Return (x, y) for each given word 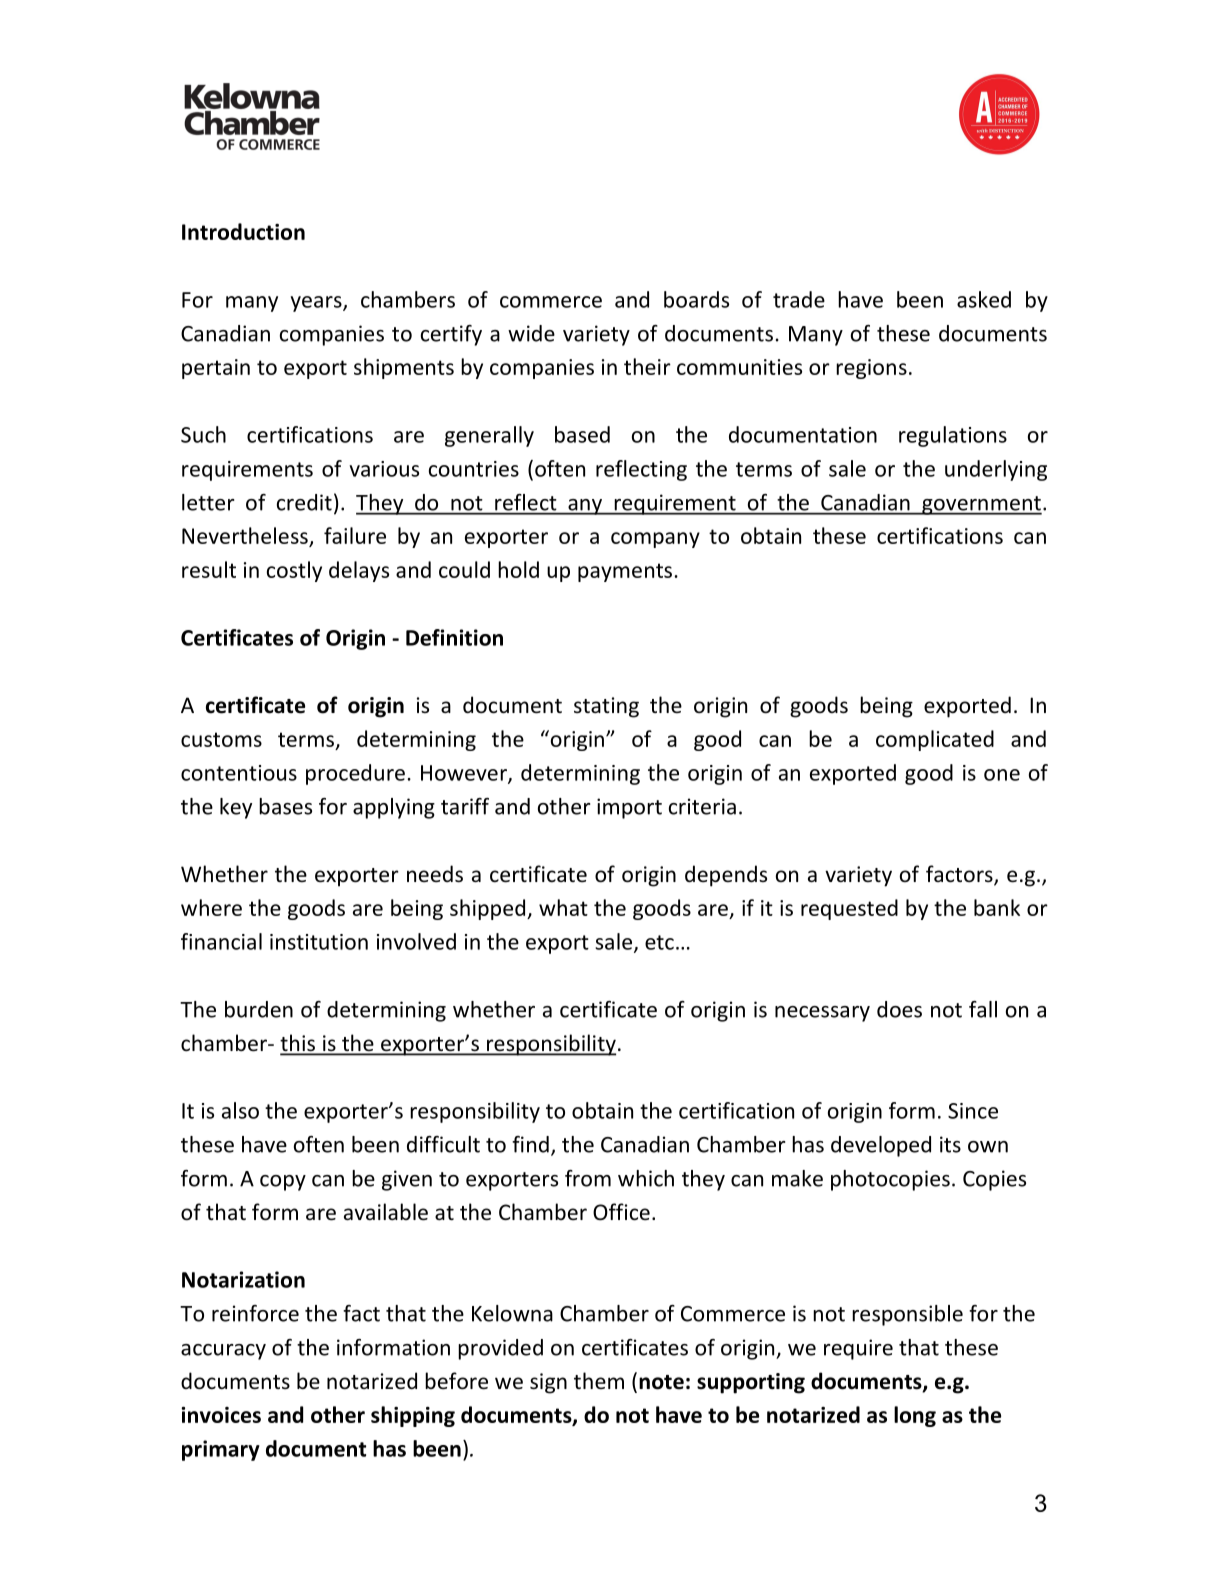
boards (696, 299)
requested (849, 909)
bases (285, 806)
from (588, 1178)
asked (984, 299)
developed (881, 1146)
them (599, 1380)
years (317, 304)
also (240, 1110)
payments (626, 572)
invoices (221, 1414)
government (981, 505)
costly (294, 571)
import (629, 808)
